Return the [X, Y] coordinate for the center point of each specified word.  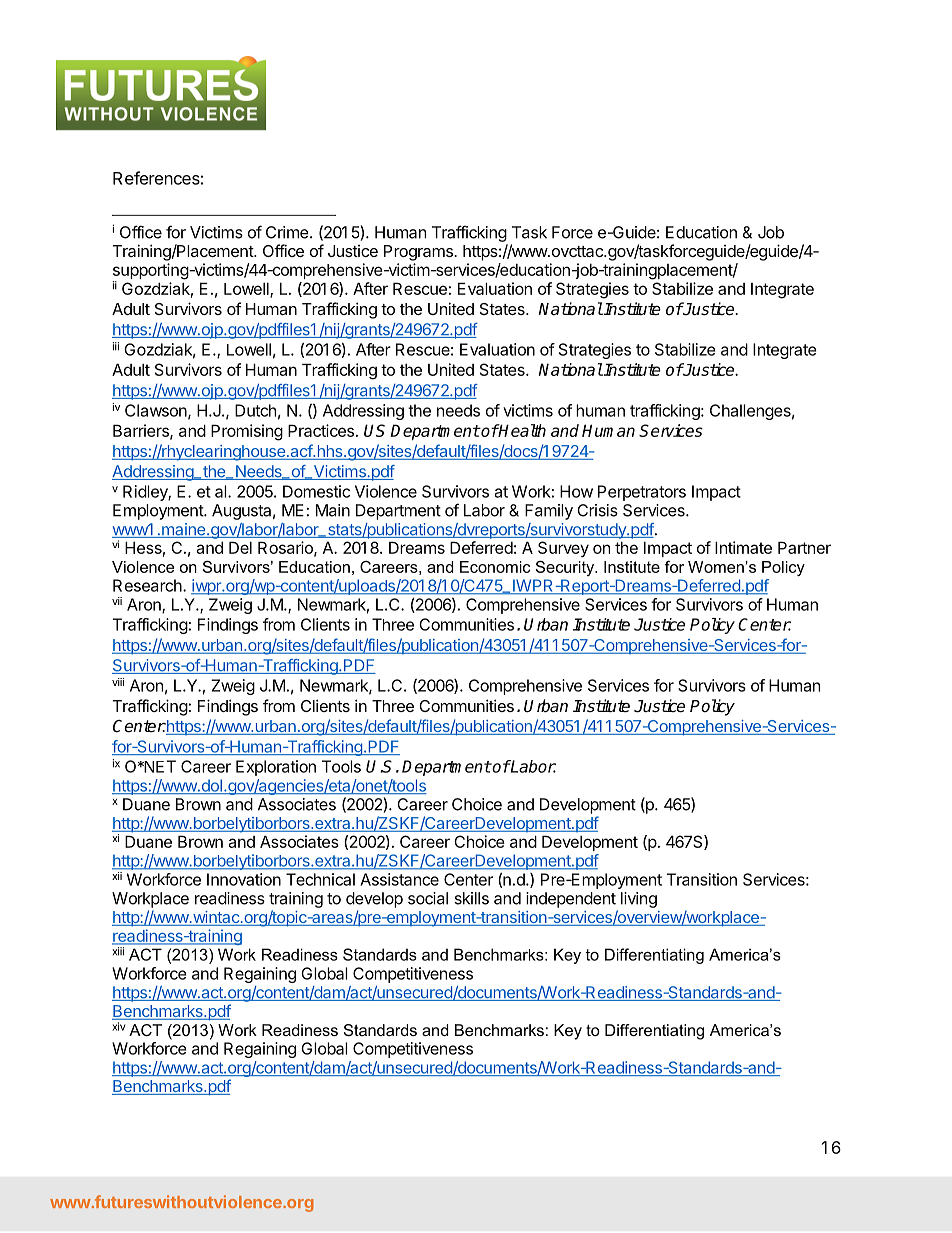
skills [471, 898]
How [576, 491]
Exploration [276, 768]
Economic [495, 567]
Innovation [244, 879]
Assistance [399, 879]
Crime [287, 232]
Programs [419, 253]
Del [240, 547]
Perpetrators [642, 493]
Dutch [255, 410]
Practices [321, 430]
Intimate [743, 547]
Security [566, 568]
